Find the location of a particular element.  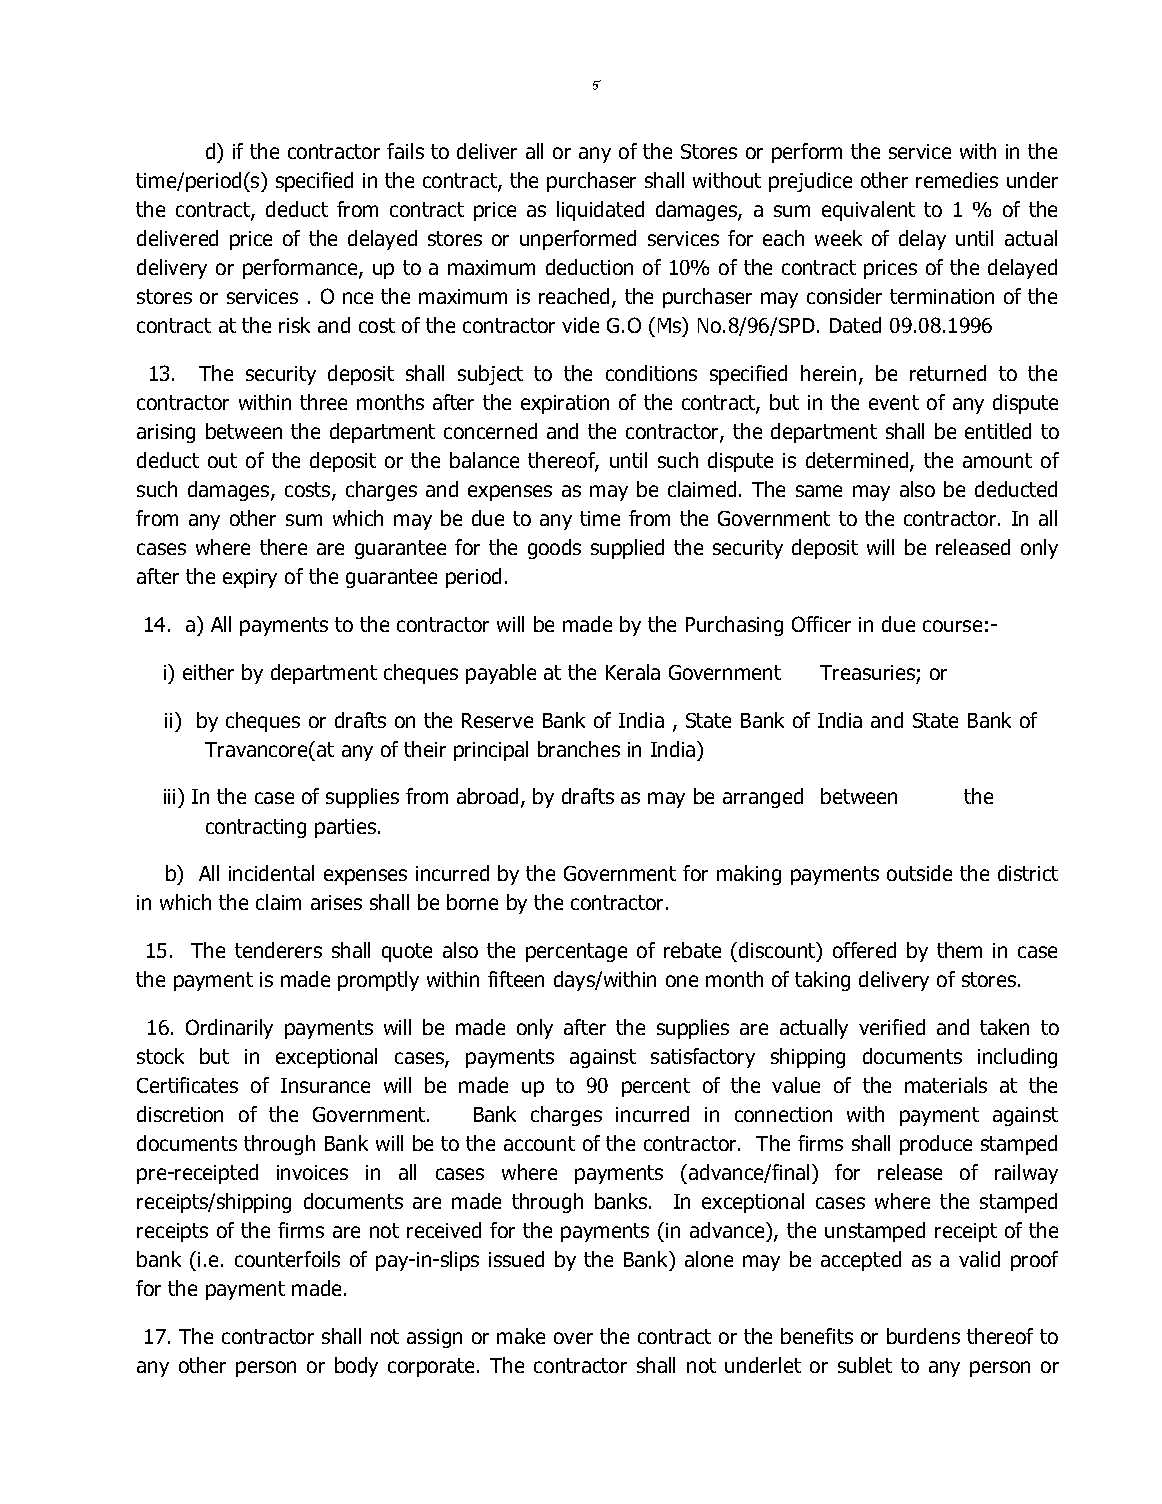

make is located at coordinates (521, 1336).
